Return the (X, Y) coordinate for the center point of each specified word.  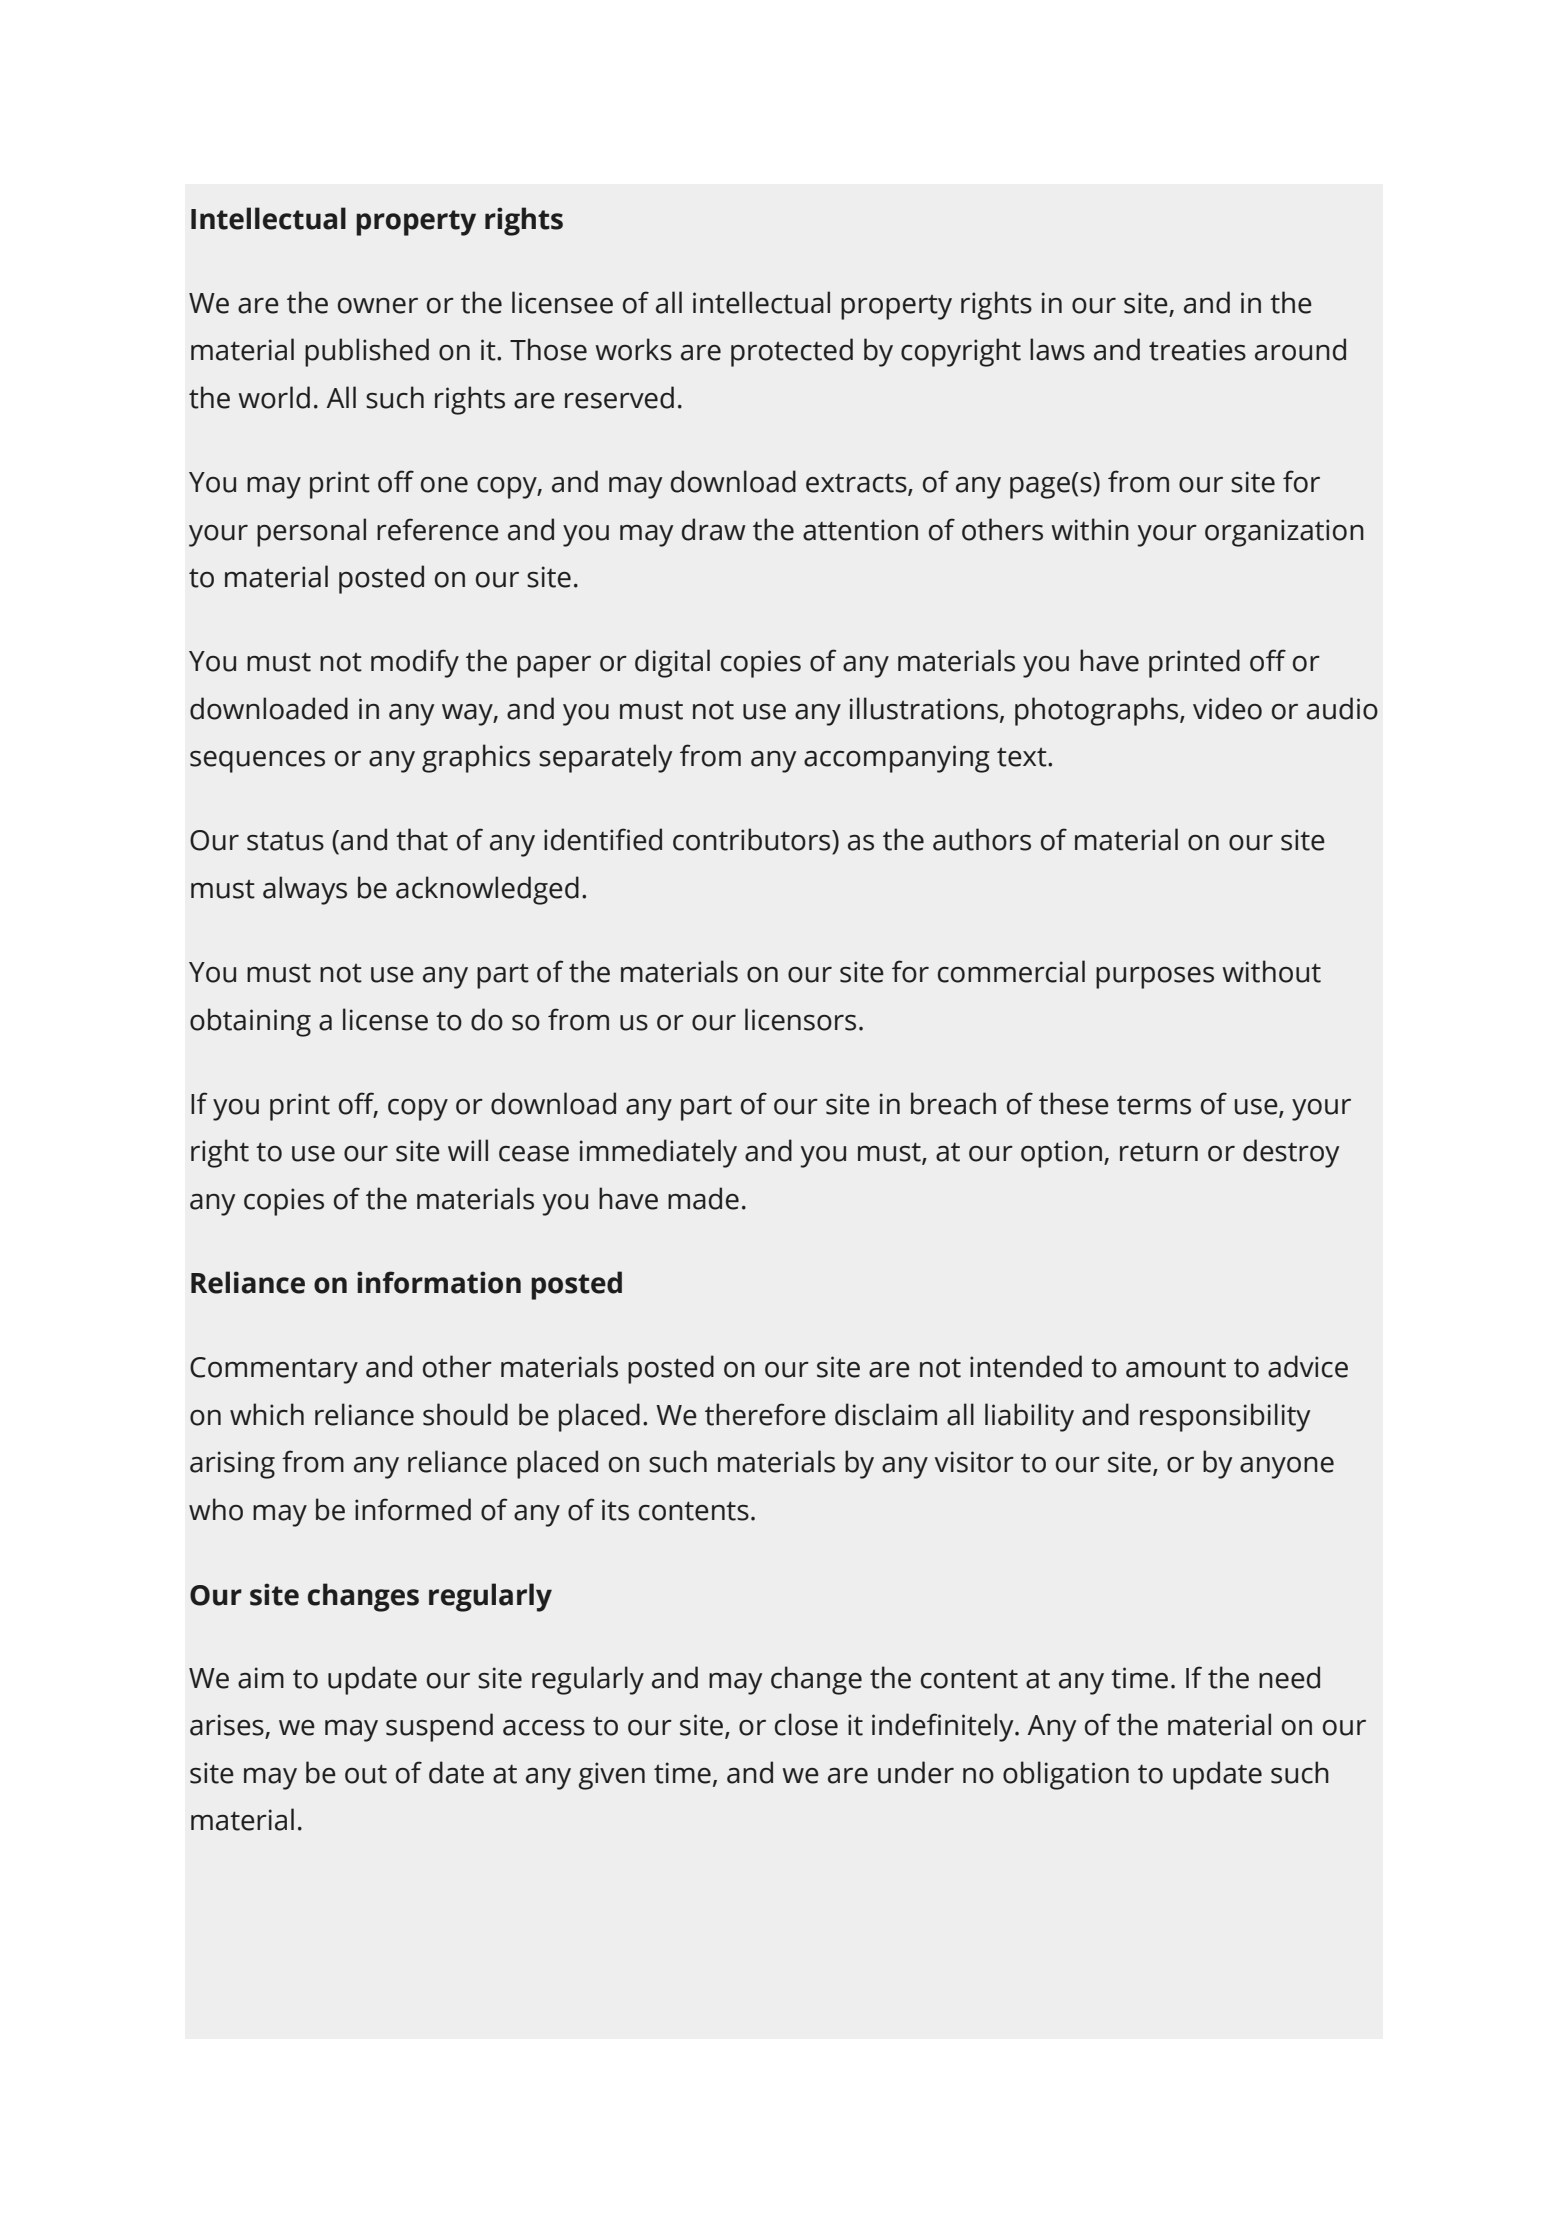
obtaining (250, 1022)
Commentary (274, 1370)
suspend (439, 1727)
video (1227, 708)
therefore (765, 1414)
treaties (1197, 350)
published (367, 352)
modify (415, 663)
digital (672, 663)
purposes (1155, 978)
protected (792, 352)
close (806, 1724)
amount (1176, 1368)
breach (953, 1103)
